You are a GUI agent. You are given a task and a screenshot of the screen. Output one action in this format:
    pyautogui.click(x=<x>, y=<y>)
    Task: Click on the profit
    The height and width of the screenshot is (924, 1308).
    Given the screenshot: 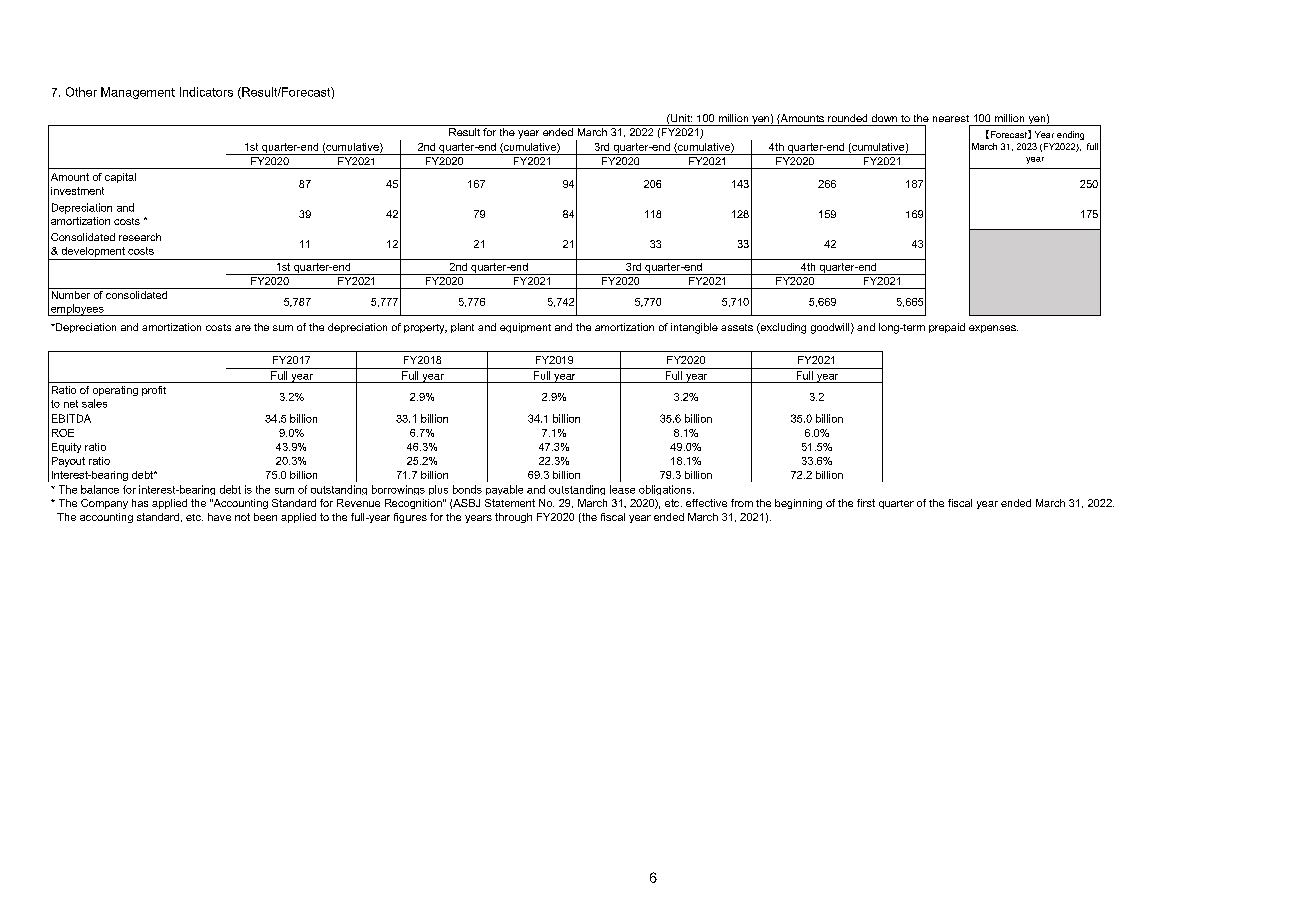 What is the action you would take?
    pyautogui.click(x=154, y=391)
